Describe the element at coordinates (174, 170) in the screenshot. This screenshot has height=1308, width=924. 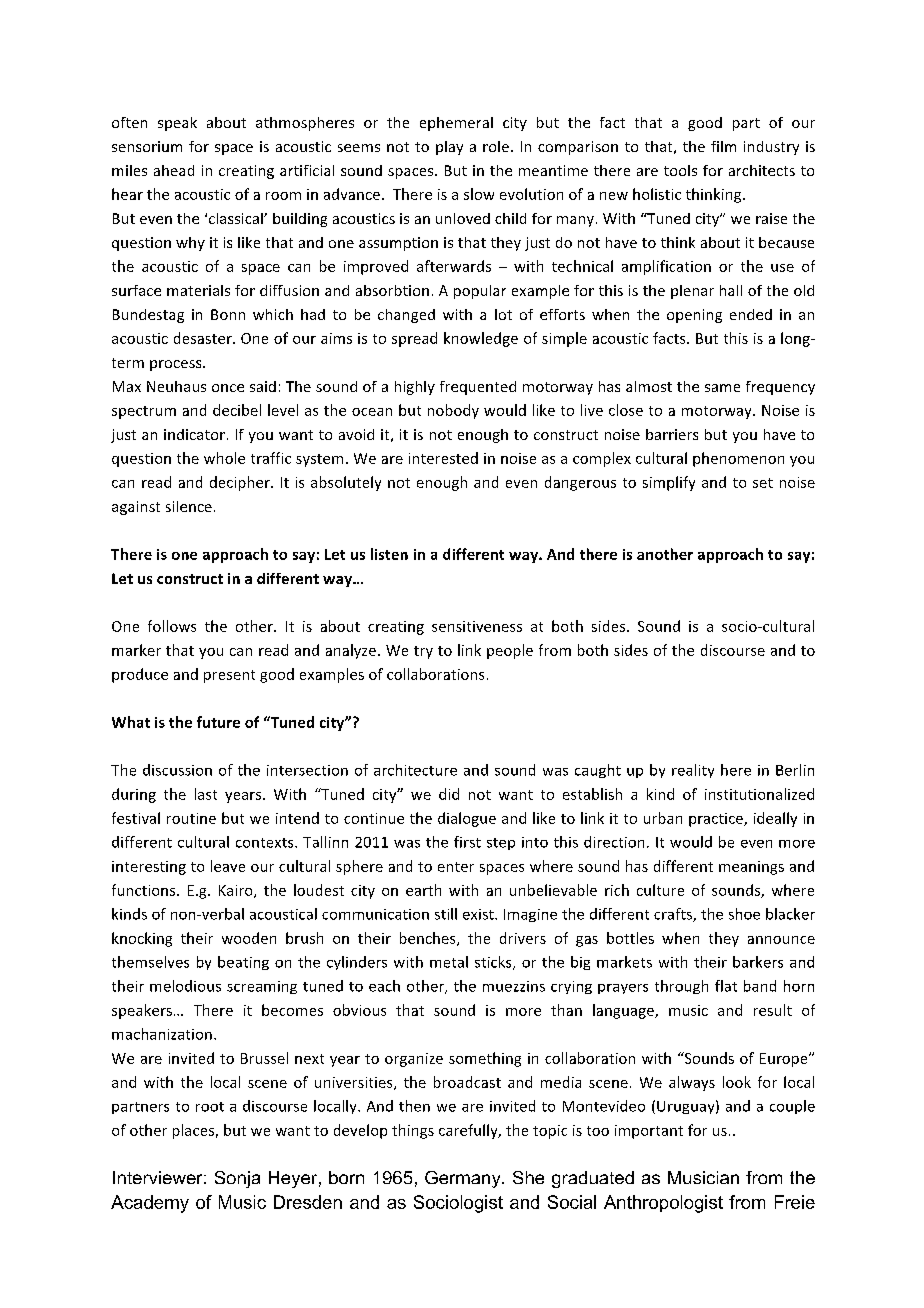
I see `ahead` at that location.
